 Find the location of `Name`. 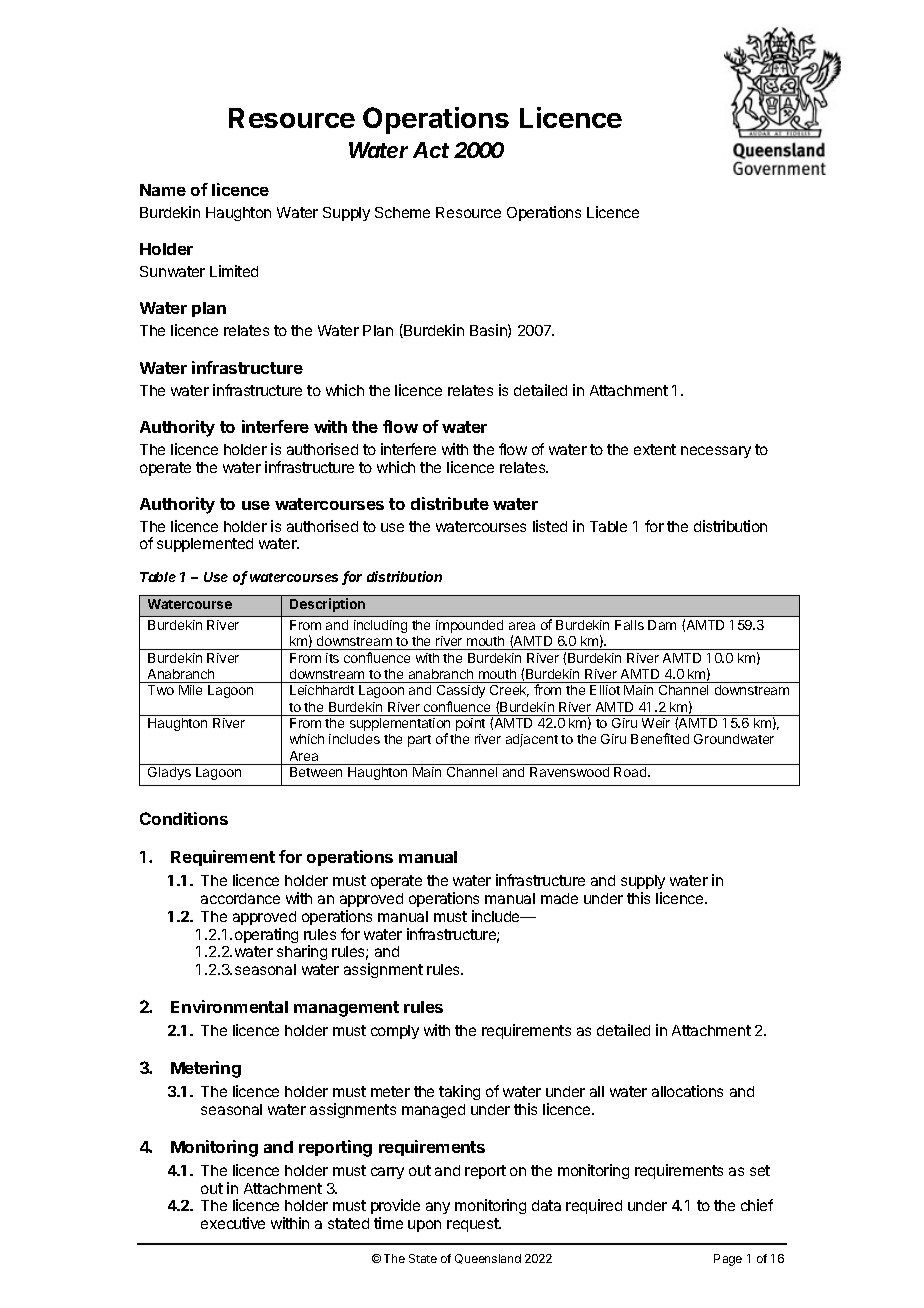

Name is located at coordinates (163, 190).
